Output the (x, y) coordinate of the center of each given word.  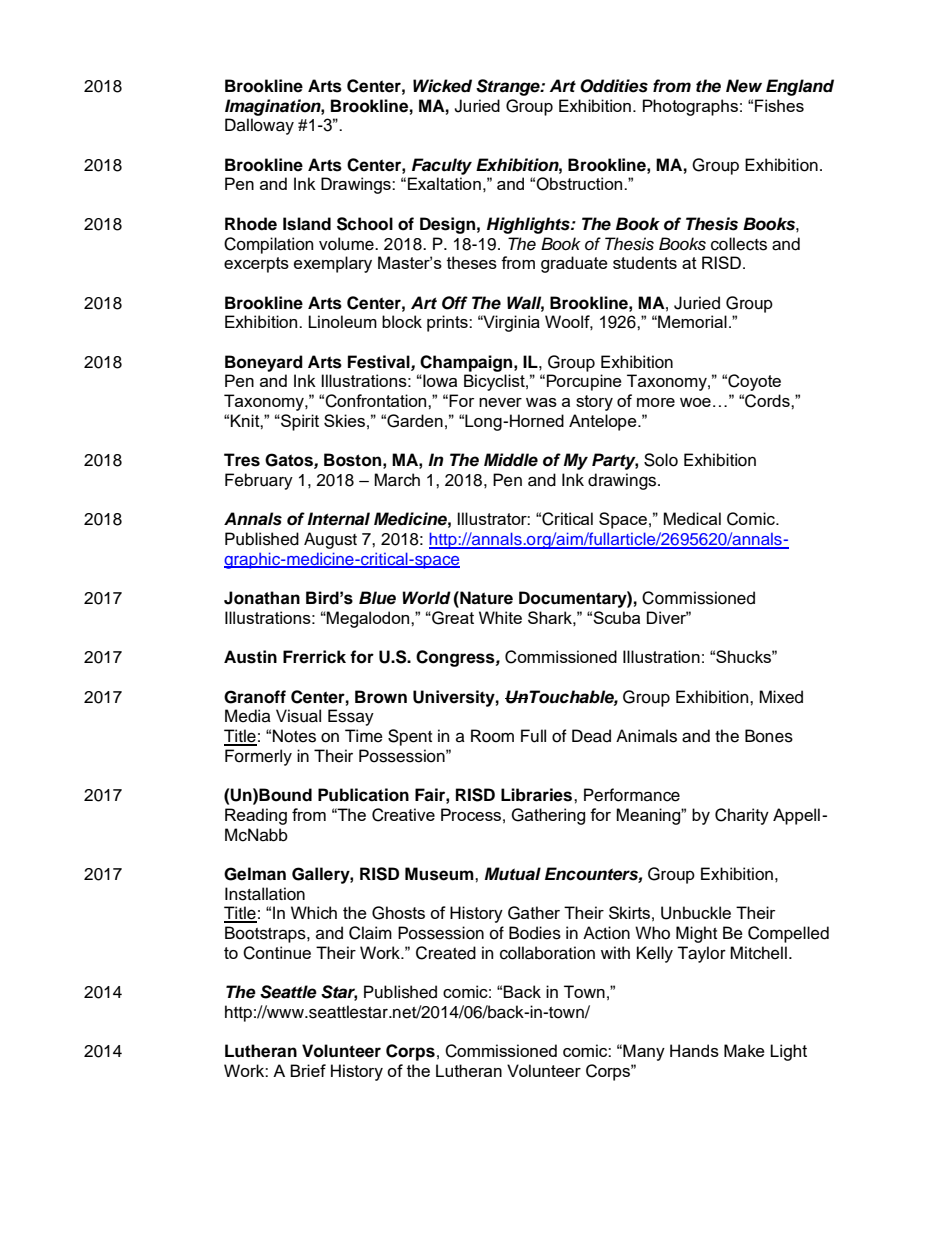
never (500, 402)
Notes (294, 736)
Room (492, 736)
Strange (509, 87)
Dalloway (259, 126)
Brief (308, 1070)
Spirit (299, 422)
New (744, 86)
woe (695, 402)
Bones (769, 736)
